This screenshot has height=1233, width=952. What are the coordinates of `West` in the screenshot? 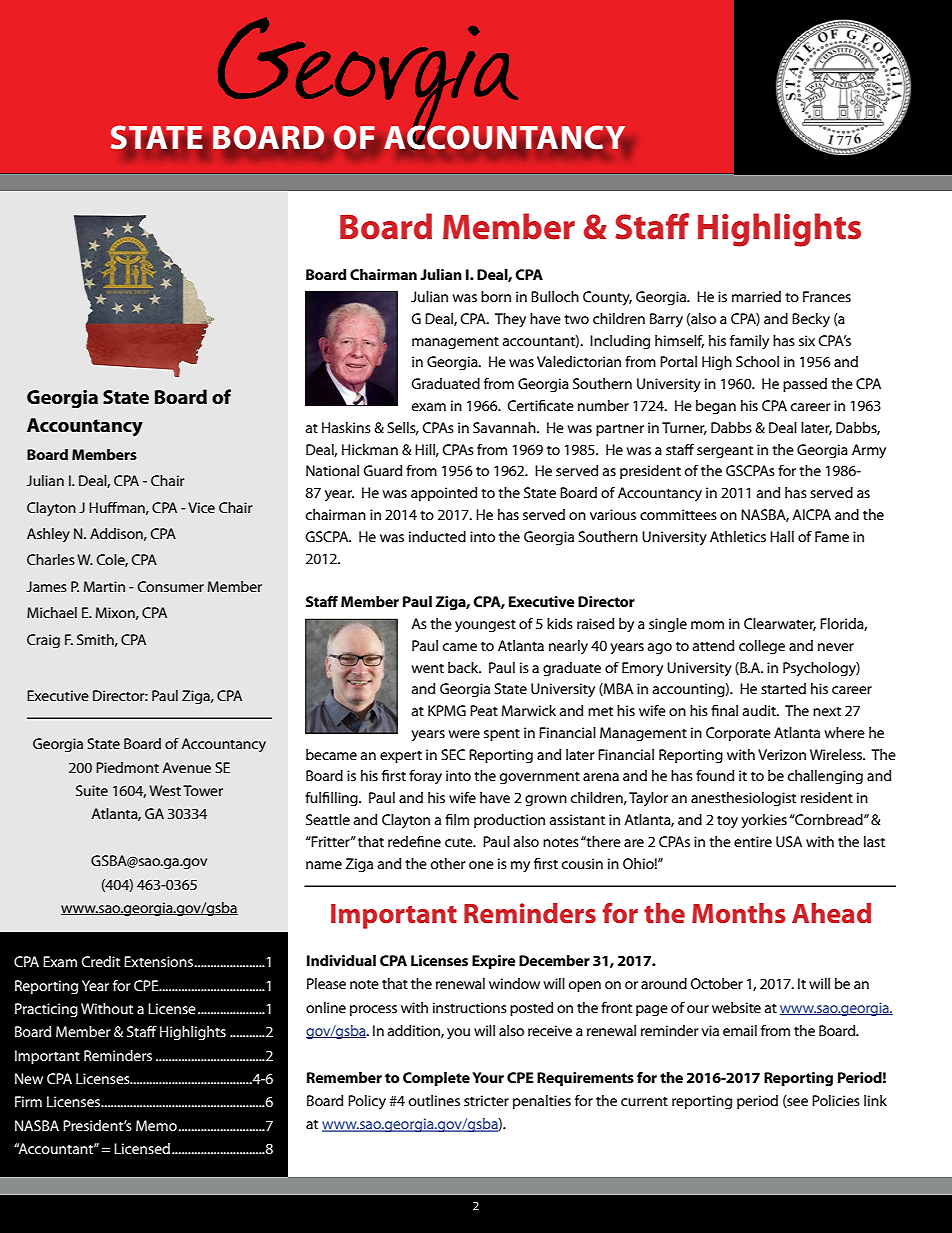 It's located at (165, 790).
